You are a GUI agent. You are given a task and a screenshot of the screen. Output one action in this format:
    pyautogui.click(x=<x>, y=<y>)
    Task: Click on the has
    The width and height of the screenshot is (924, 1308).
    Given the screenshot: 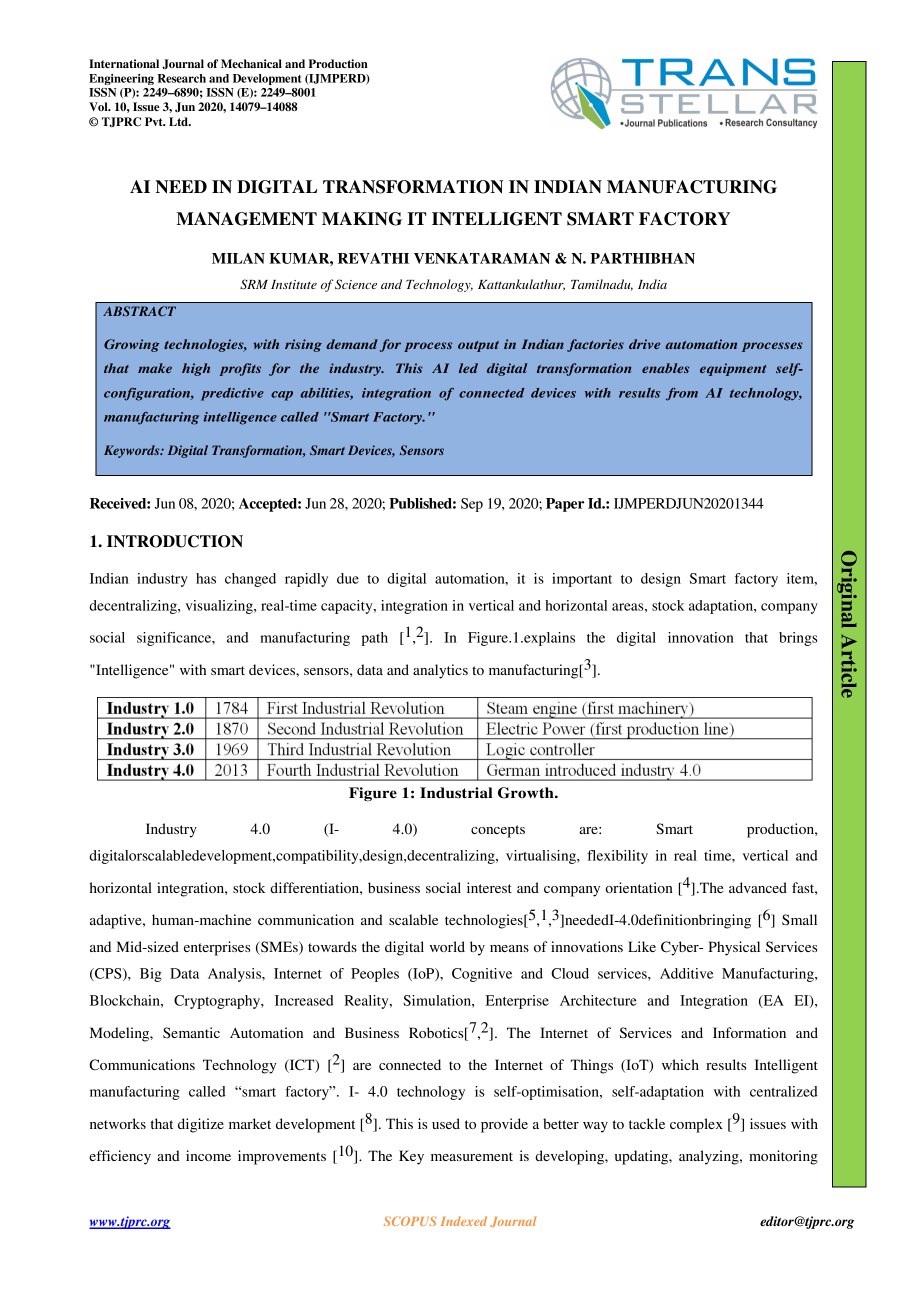 What is the action you would take?
    pyautogui.click(x=206, y=578)
